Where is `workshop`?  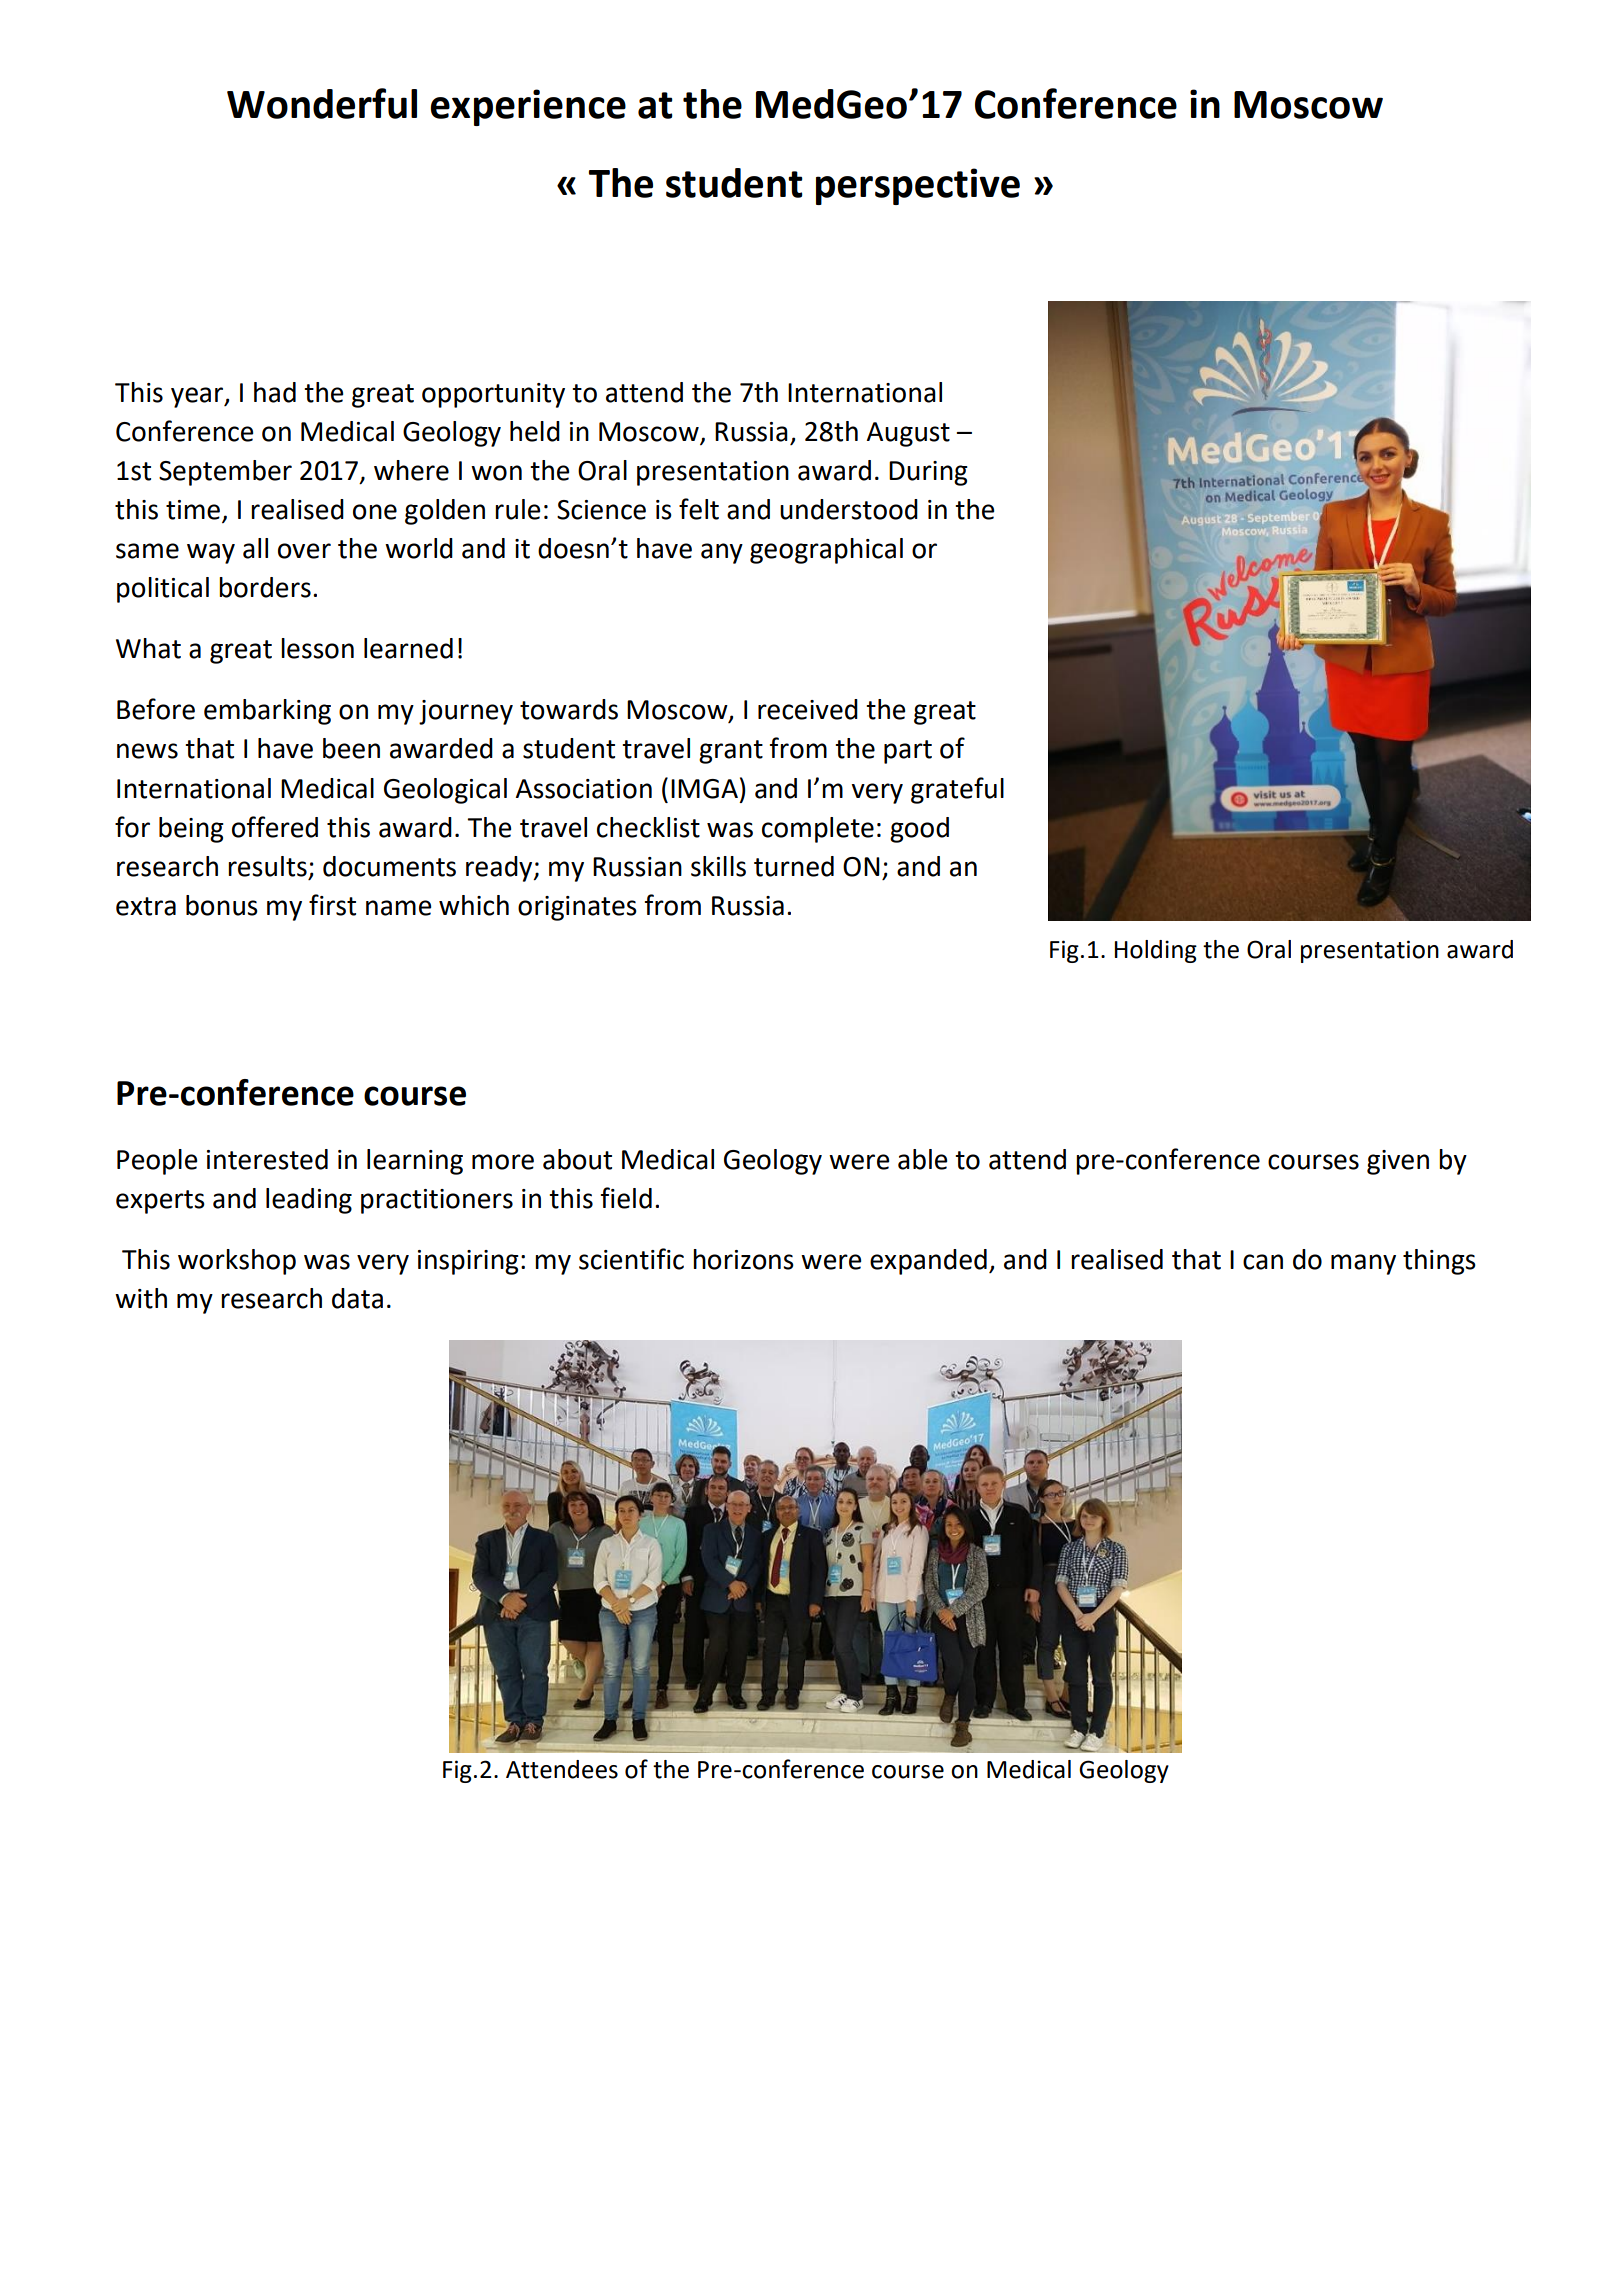
workshop is located at coordinates (237, 1262).
